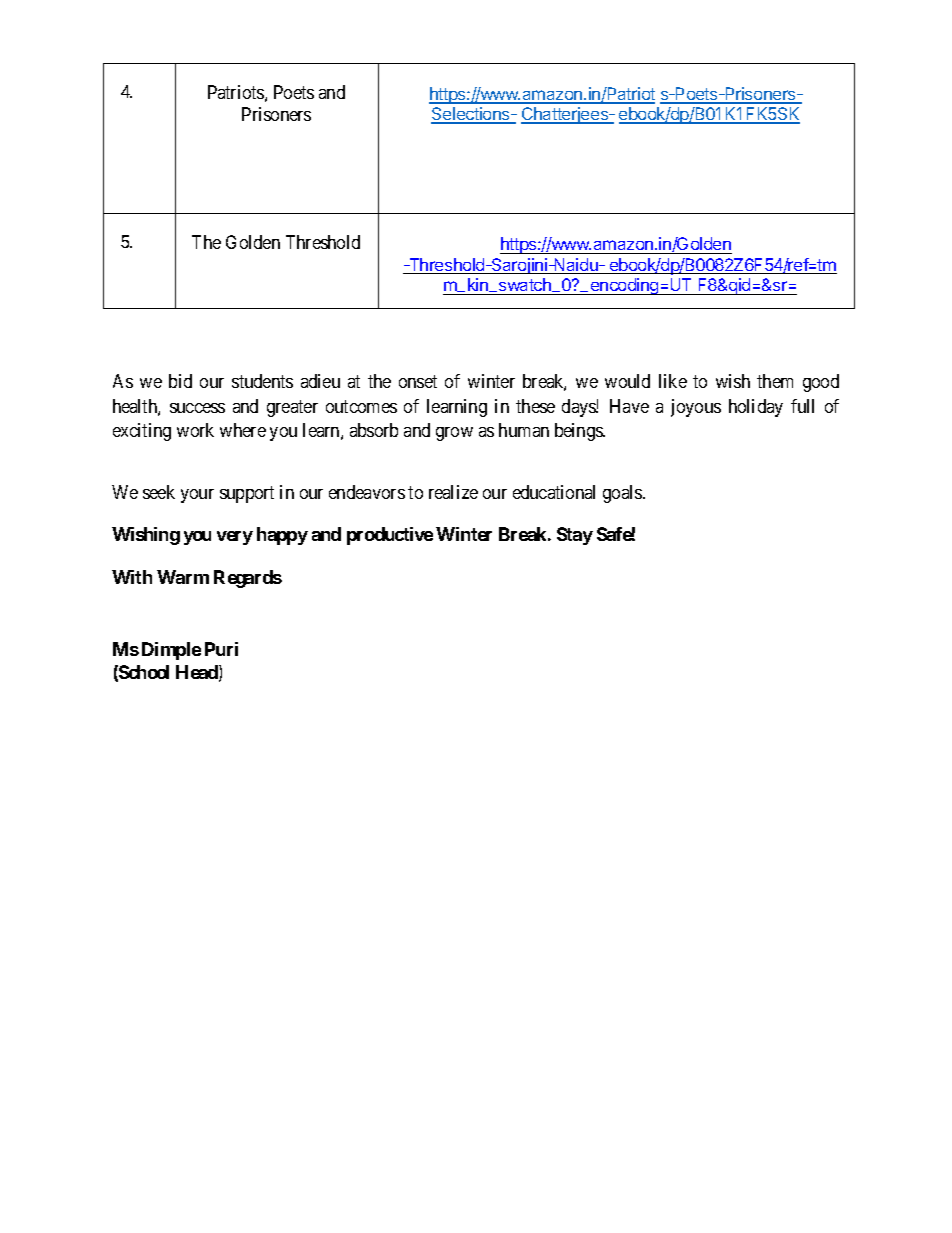 The image size is (952, 1233). Describe the element at coordinates (418, 381) in the screenshot. I see `onset` at that location.
